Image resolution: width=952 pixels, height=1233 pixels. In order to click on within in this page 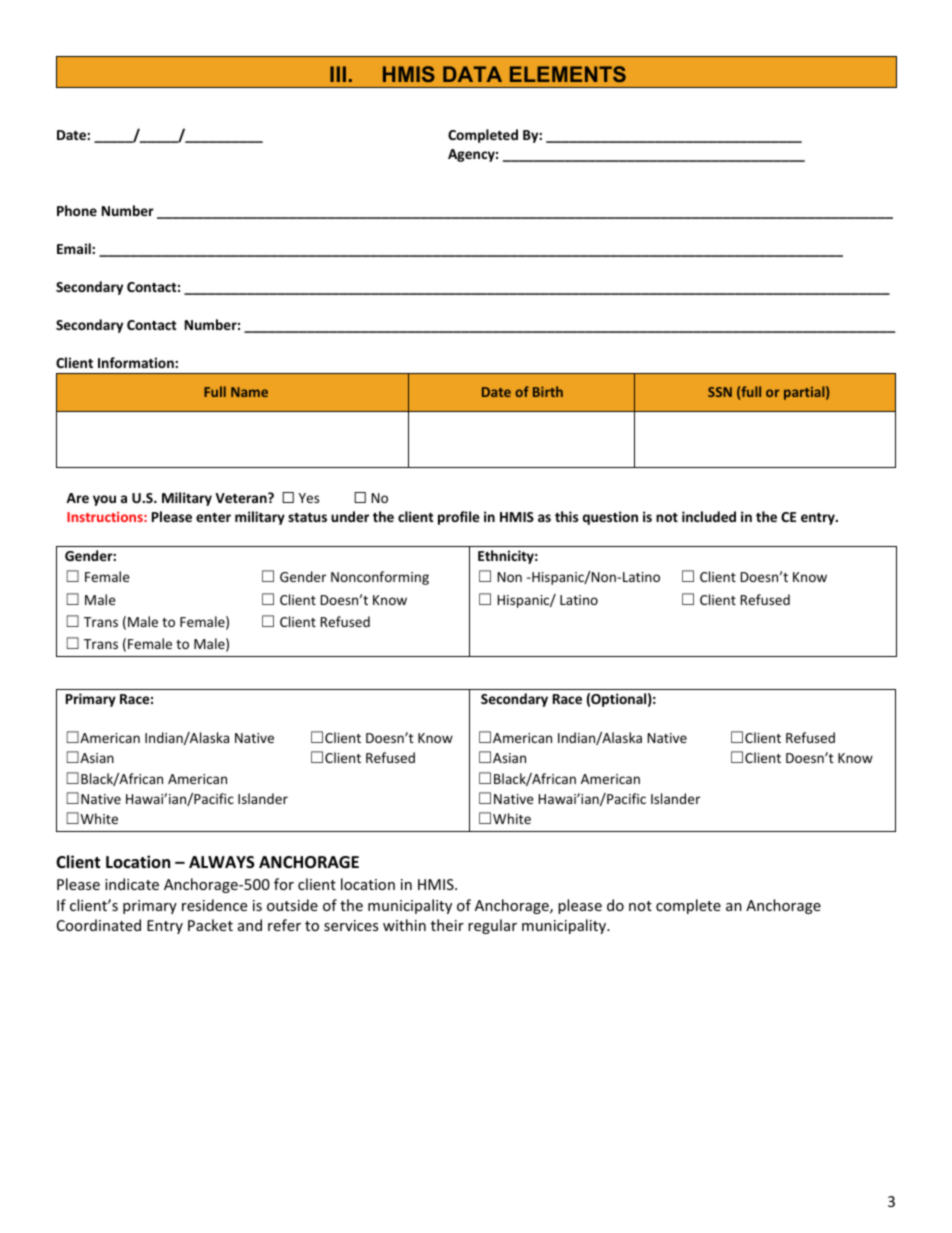, I will do `click(404, 925)`.
